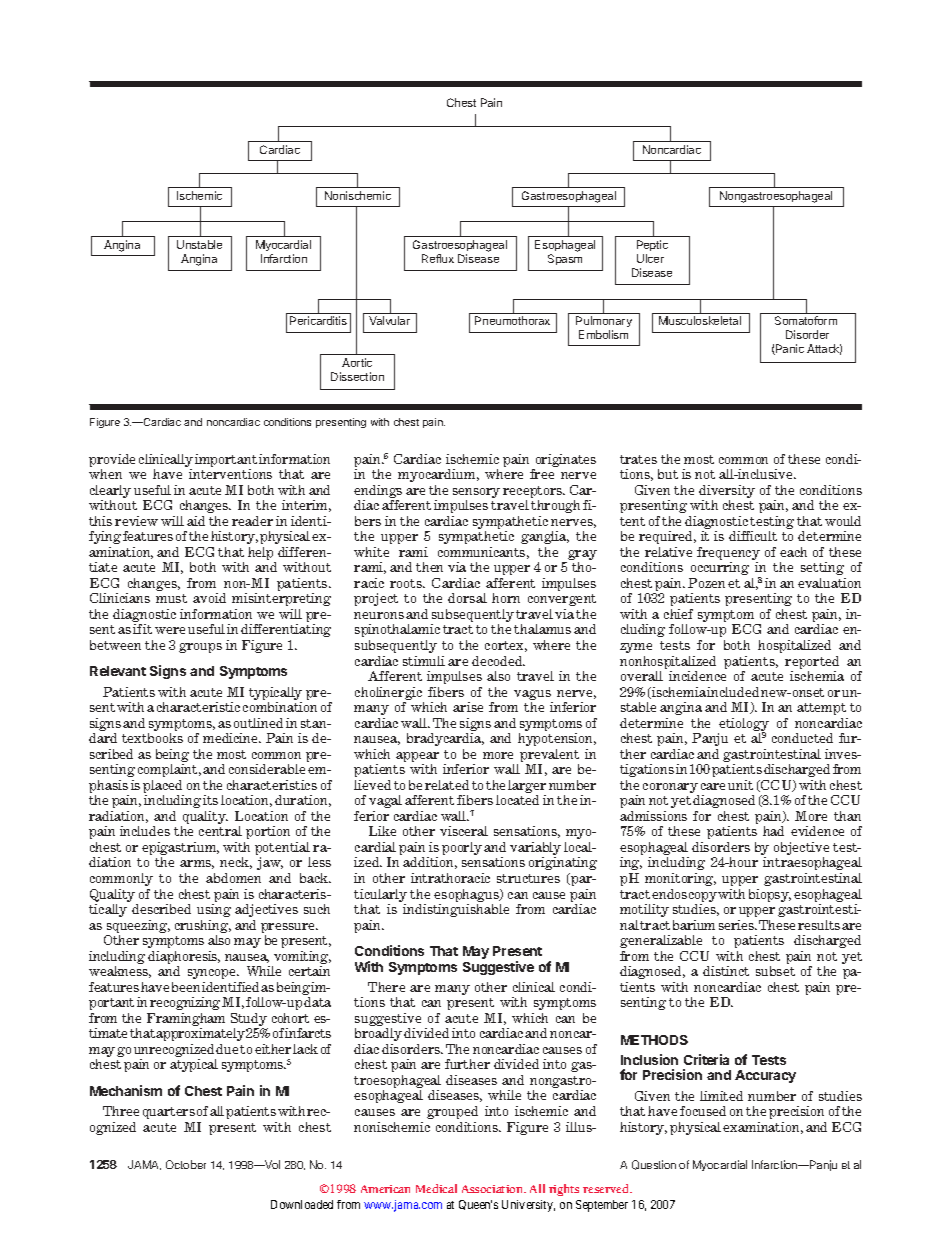  I want to click on Question, so click(654, 1165).
